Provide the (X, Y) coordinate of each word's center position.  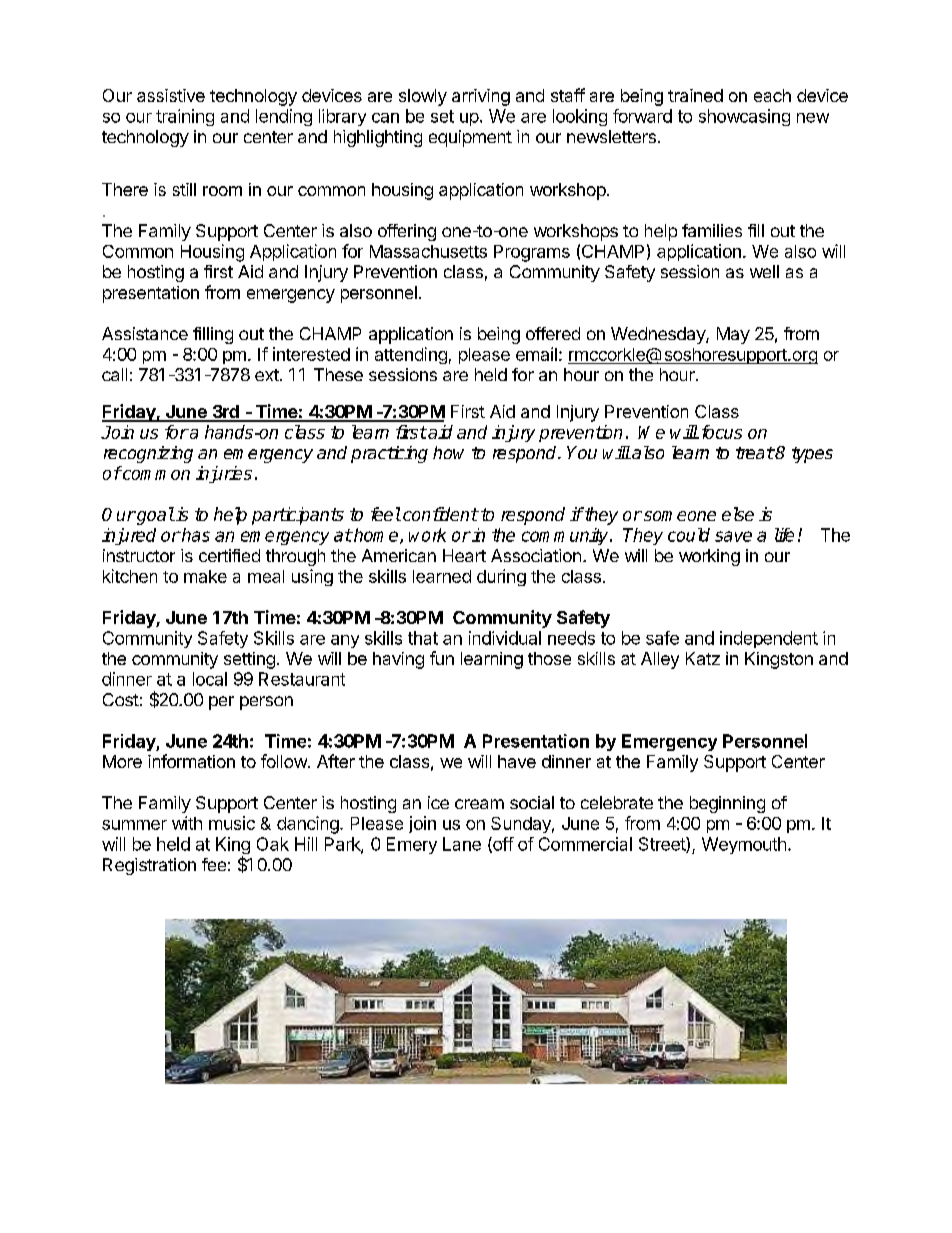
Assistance (145, 333)
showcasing (744, 117)
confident (440, 514)
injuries (224, 474)
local (210, 679)
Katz (703, 658)
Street (663, 845)
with (187, 823)
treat (755, 453)
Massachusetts (428, 251)
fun (442, 658)
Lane (462, 844)
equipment (470, 138)
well (764, 271)
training (185, 117)
